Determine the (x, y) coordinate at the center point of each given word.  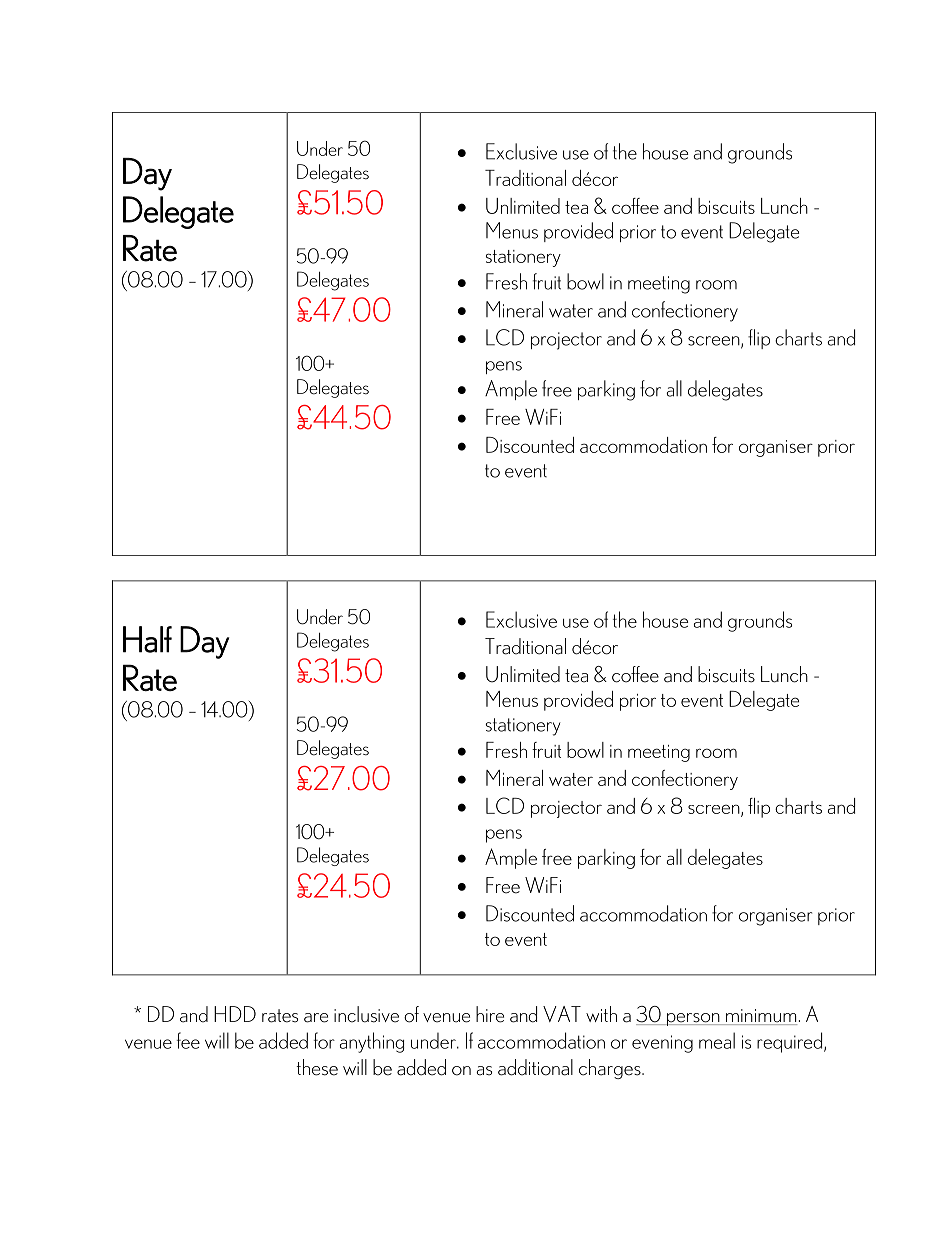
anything (372, 1042)
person (693, 1019)
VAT (562, 1014)
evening (662, 1044)
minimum (760, 1017)
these (317, 1067)
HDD (235, 1014)
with (601, 1014)
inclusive (366, 1014)
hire (490, 1014)
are (316, 1018)
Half (147, 639)
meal (717, 1040)
